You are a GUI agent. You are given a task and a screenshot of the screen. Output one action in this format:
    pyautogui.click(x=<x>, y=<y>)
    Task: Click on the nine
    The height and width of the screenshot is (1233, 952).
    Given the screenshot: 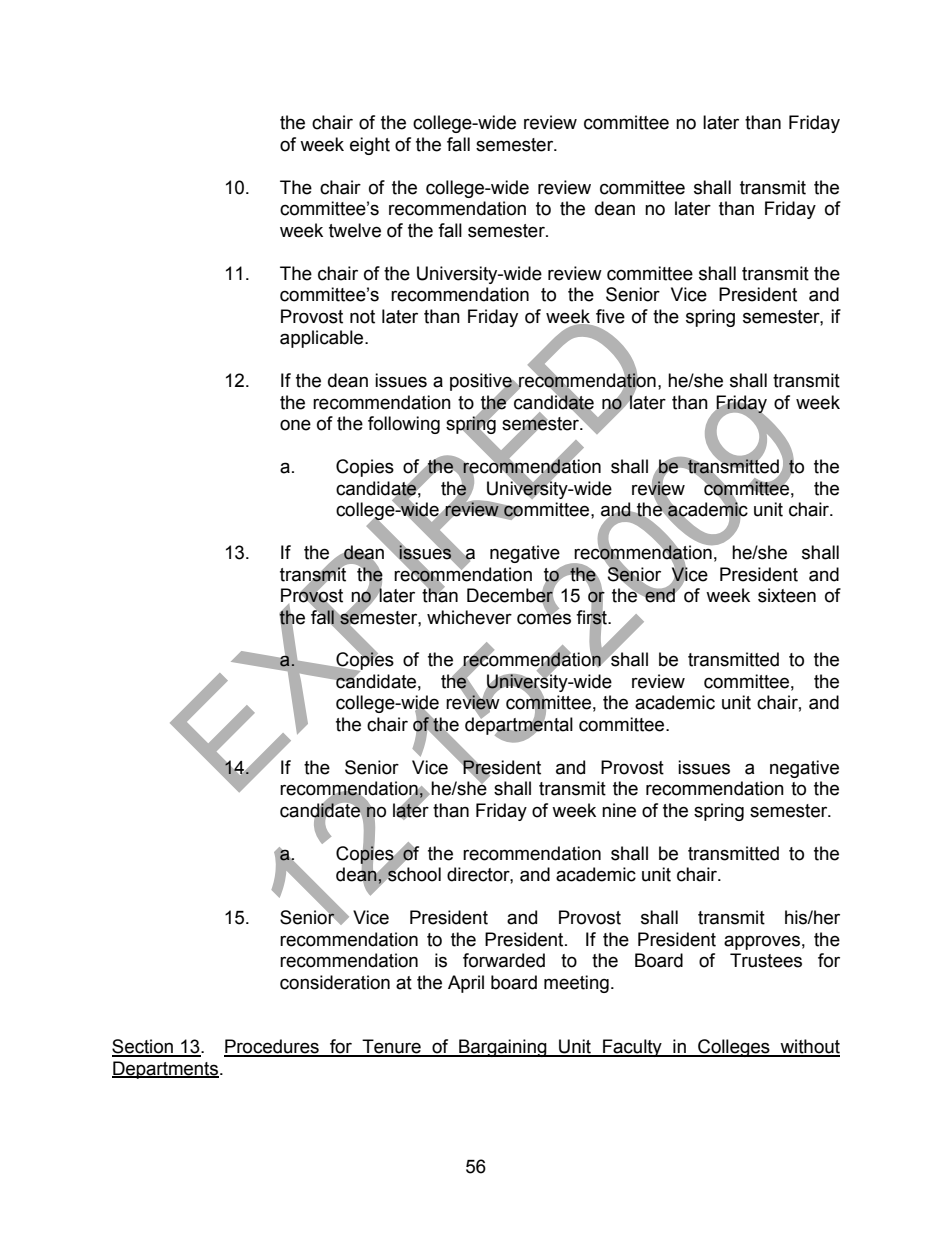 What is the action you would take?
    pyautogui.click(x=619, y=810)
